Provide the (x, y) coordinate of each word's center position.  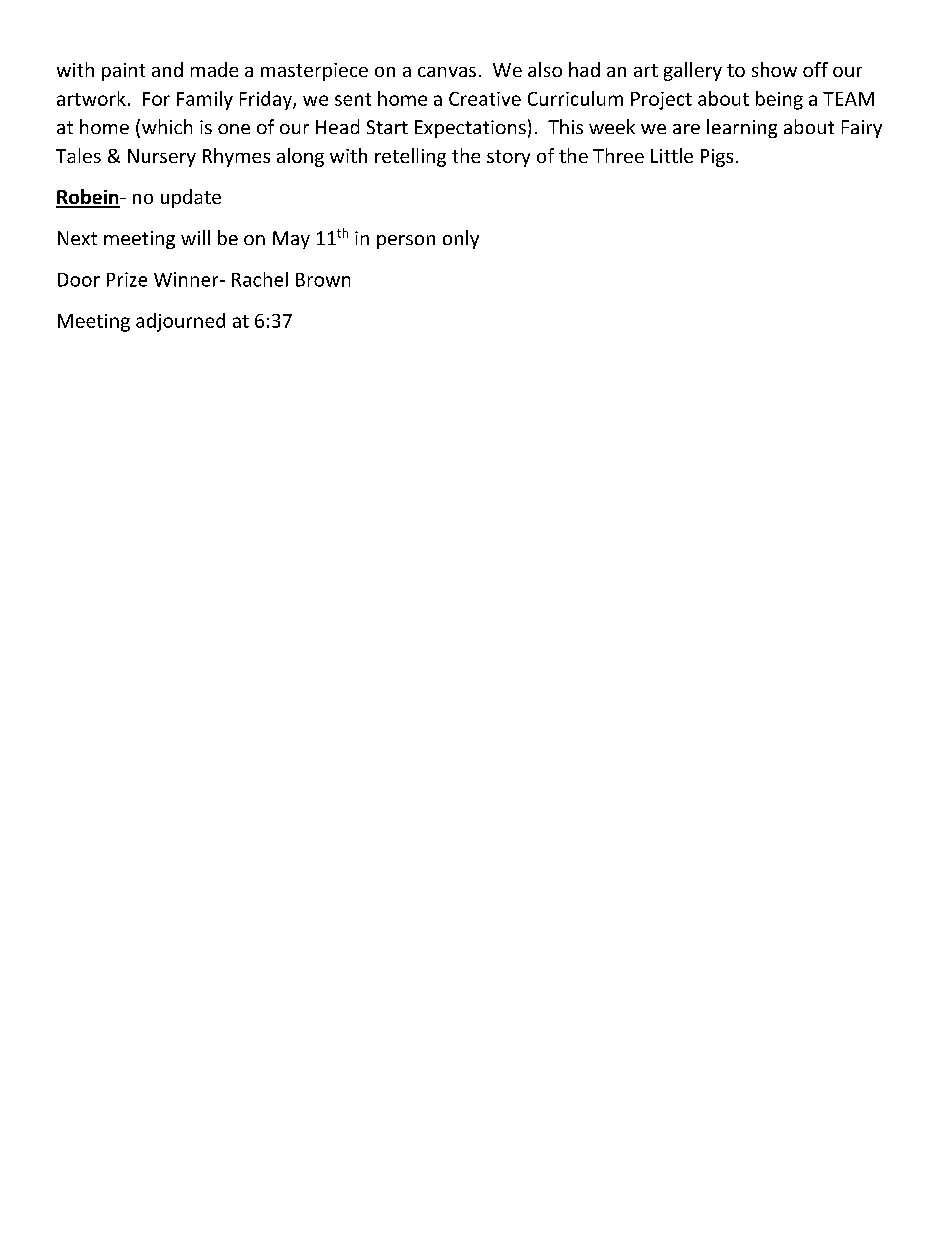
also (545, 69)
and (167, 69)
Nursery (162, 158)
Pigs (717, 158)
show (774, 69)
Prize (127, 279)
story (508, 158)
